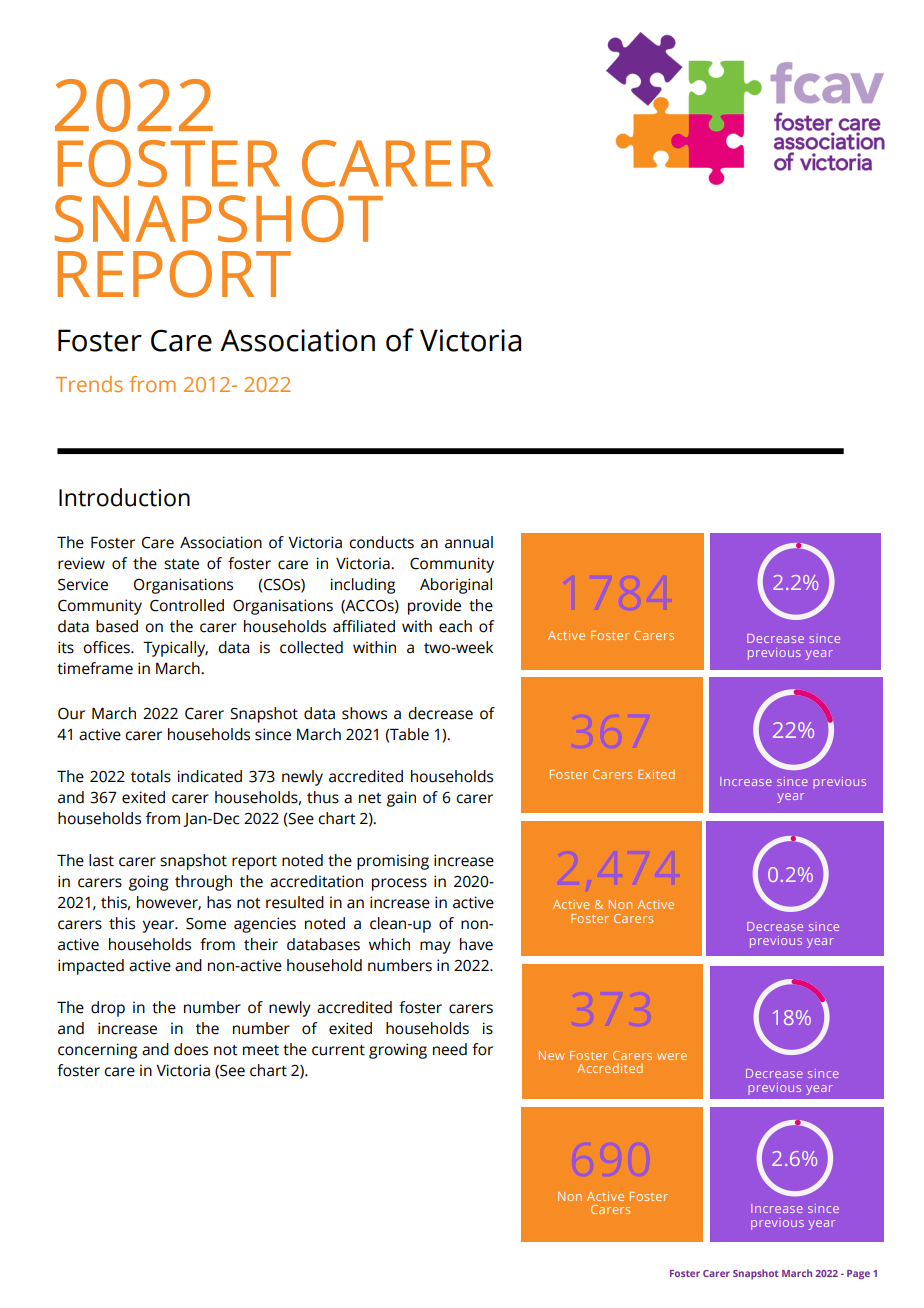 This screenshot has height=1308, width=924. Describe the element at coordinates (450, 1049) in the screenshot. I see `need` at that location.
